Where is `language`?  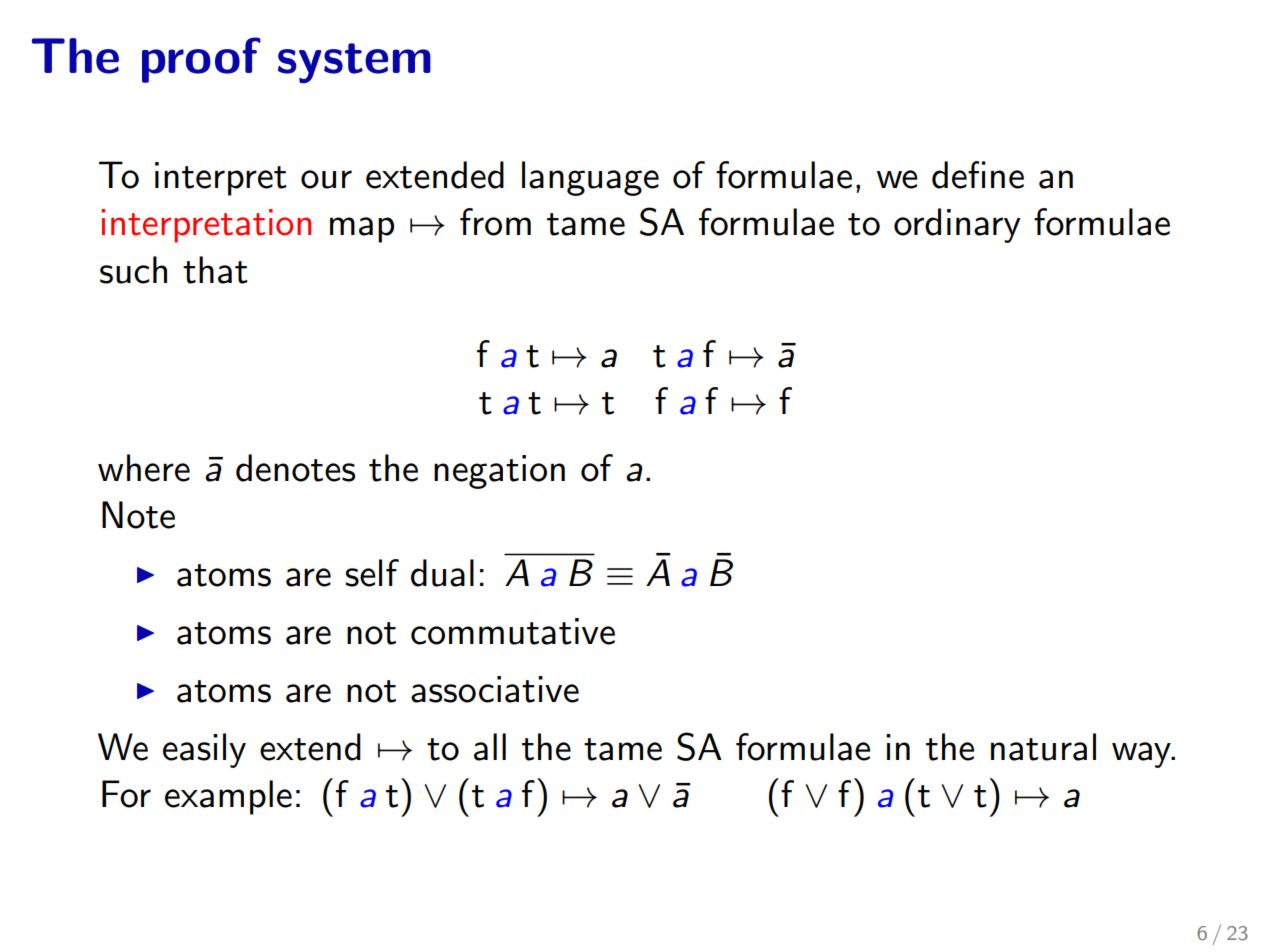 language is located at coordinates (590, 178).
